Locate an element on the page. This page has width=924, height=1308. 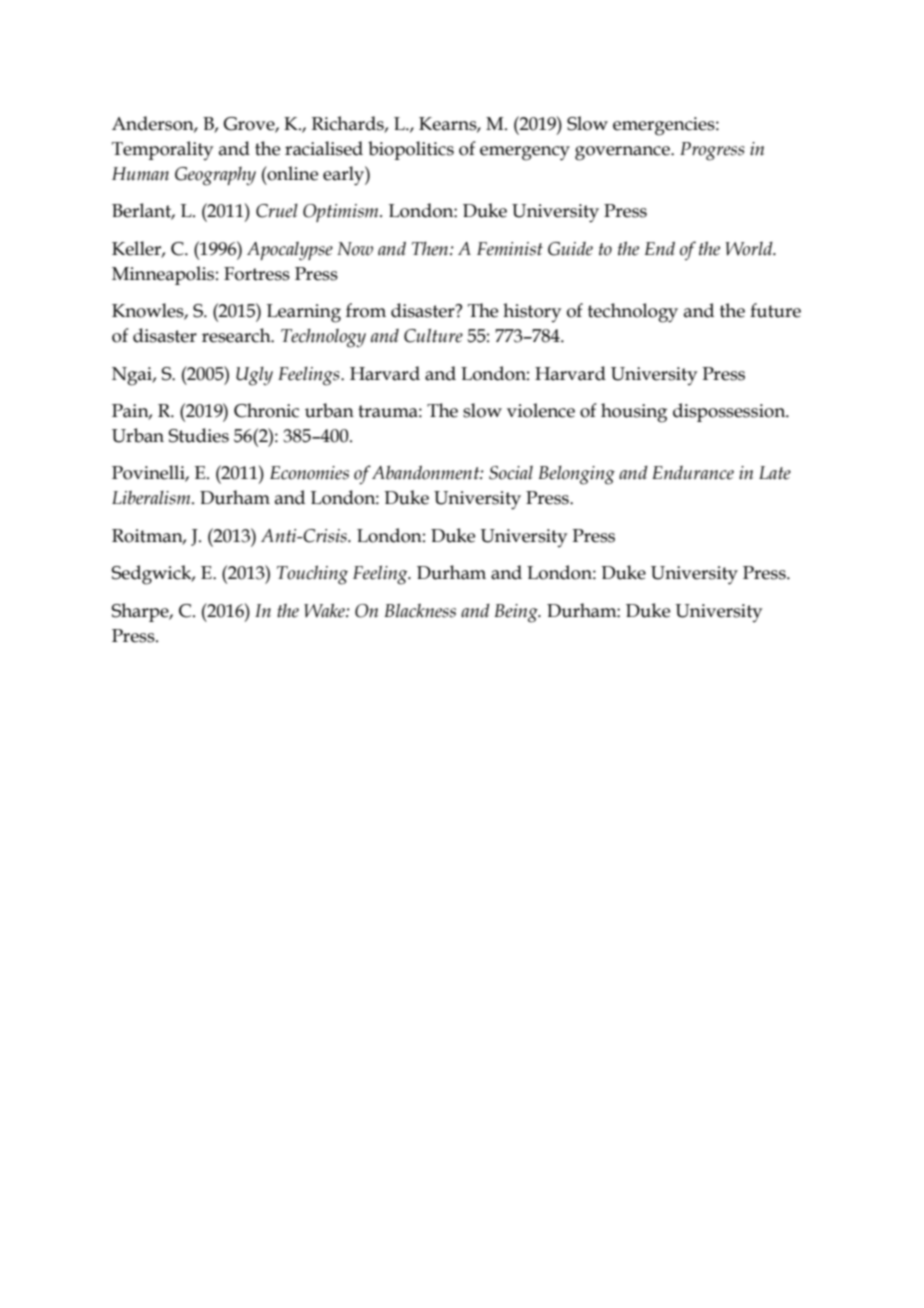
Endurance is located at coordinates (693, 473).
